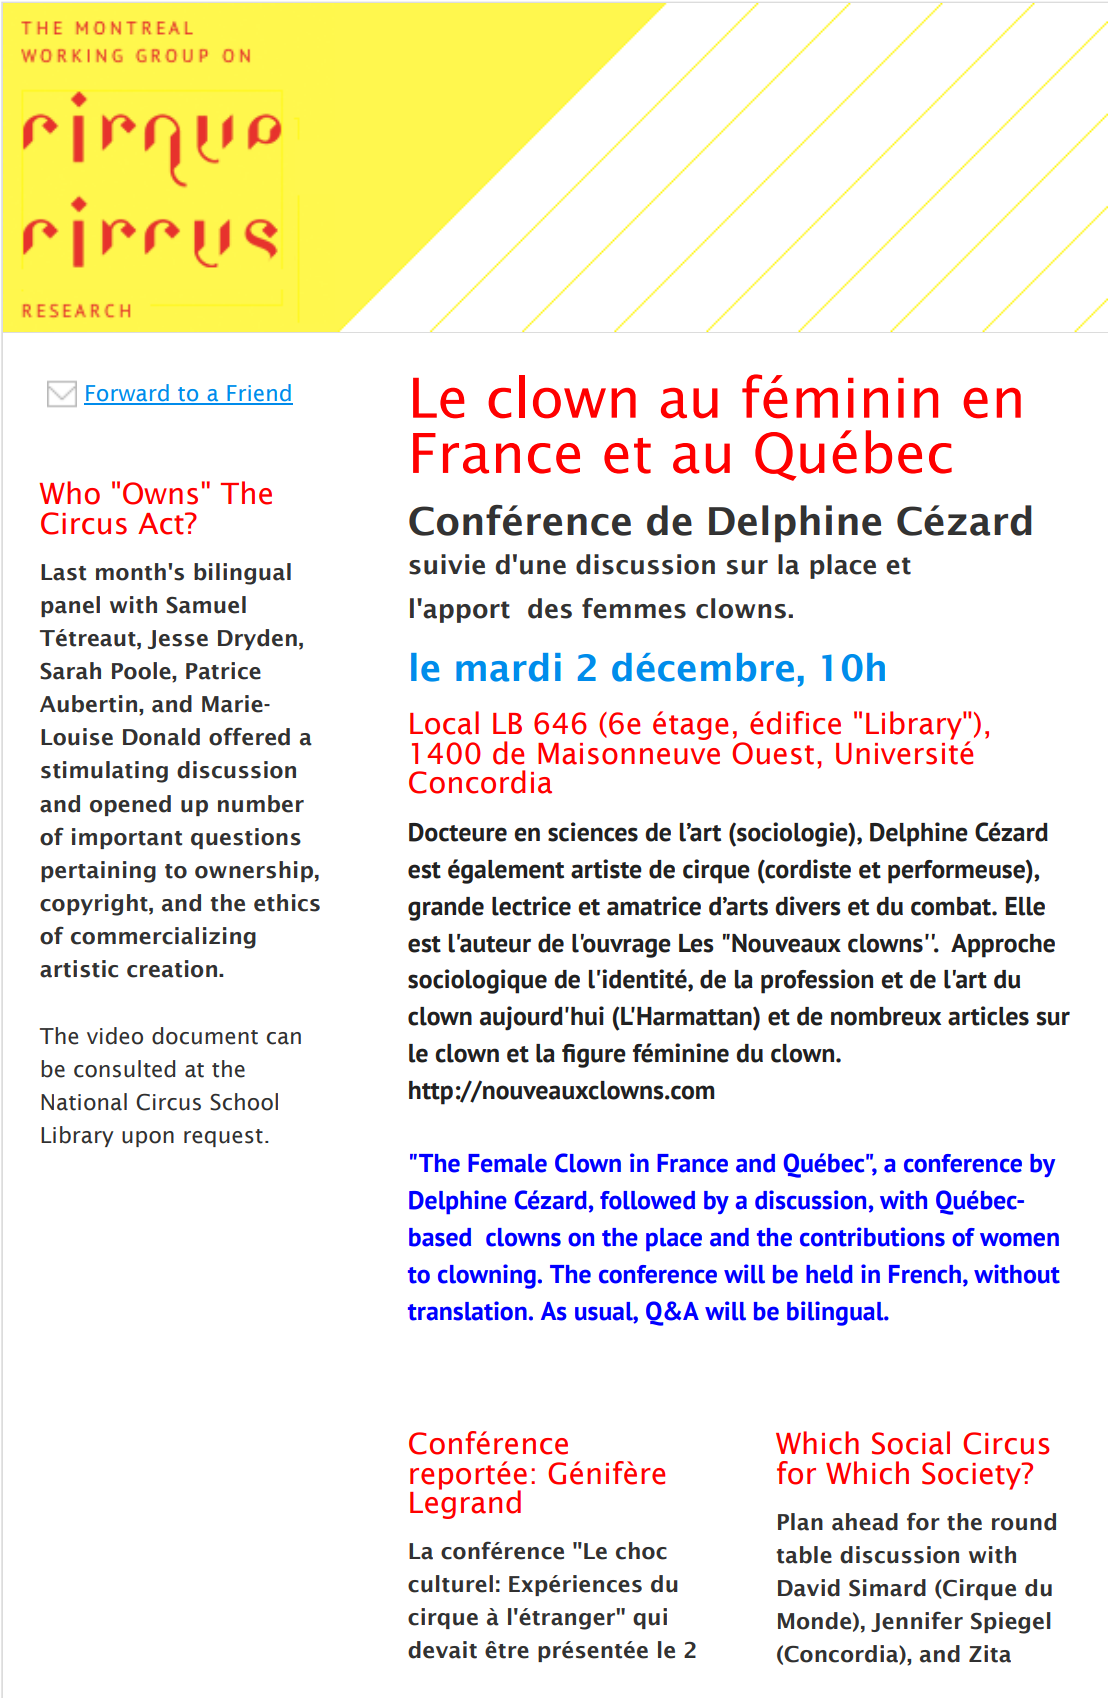 The height and width of the screenshot is (1701, 1108). I want to click on Jesse, so click(178, 639).
